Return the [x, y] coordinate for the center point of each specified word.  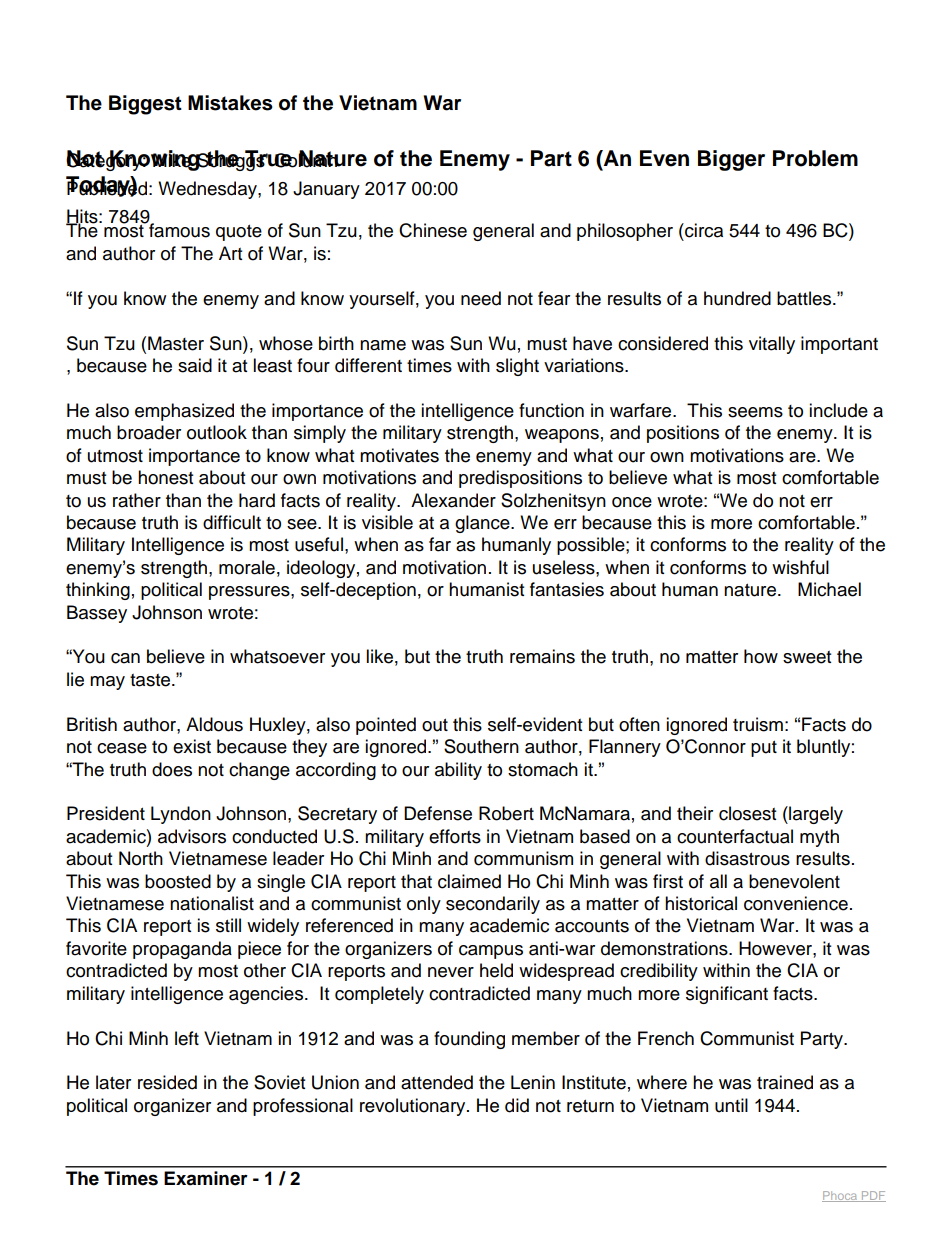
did [517, 1105]
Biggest [145, 105]
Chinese [433, 230]
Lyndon [181, 815]
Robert [506, 813]
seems [755, 412]
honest [165, 477]
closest [747, 813]
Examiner [206, 1178]
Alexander [453, 500]
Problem [815, 158]
